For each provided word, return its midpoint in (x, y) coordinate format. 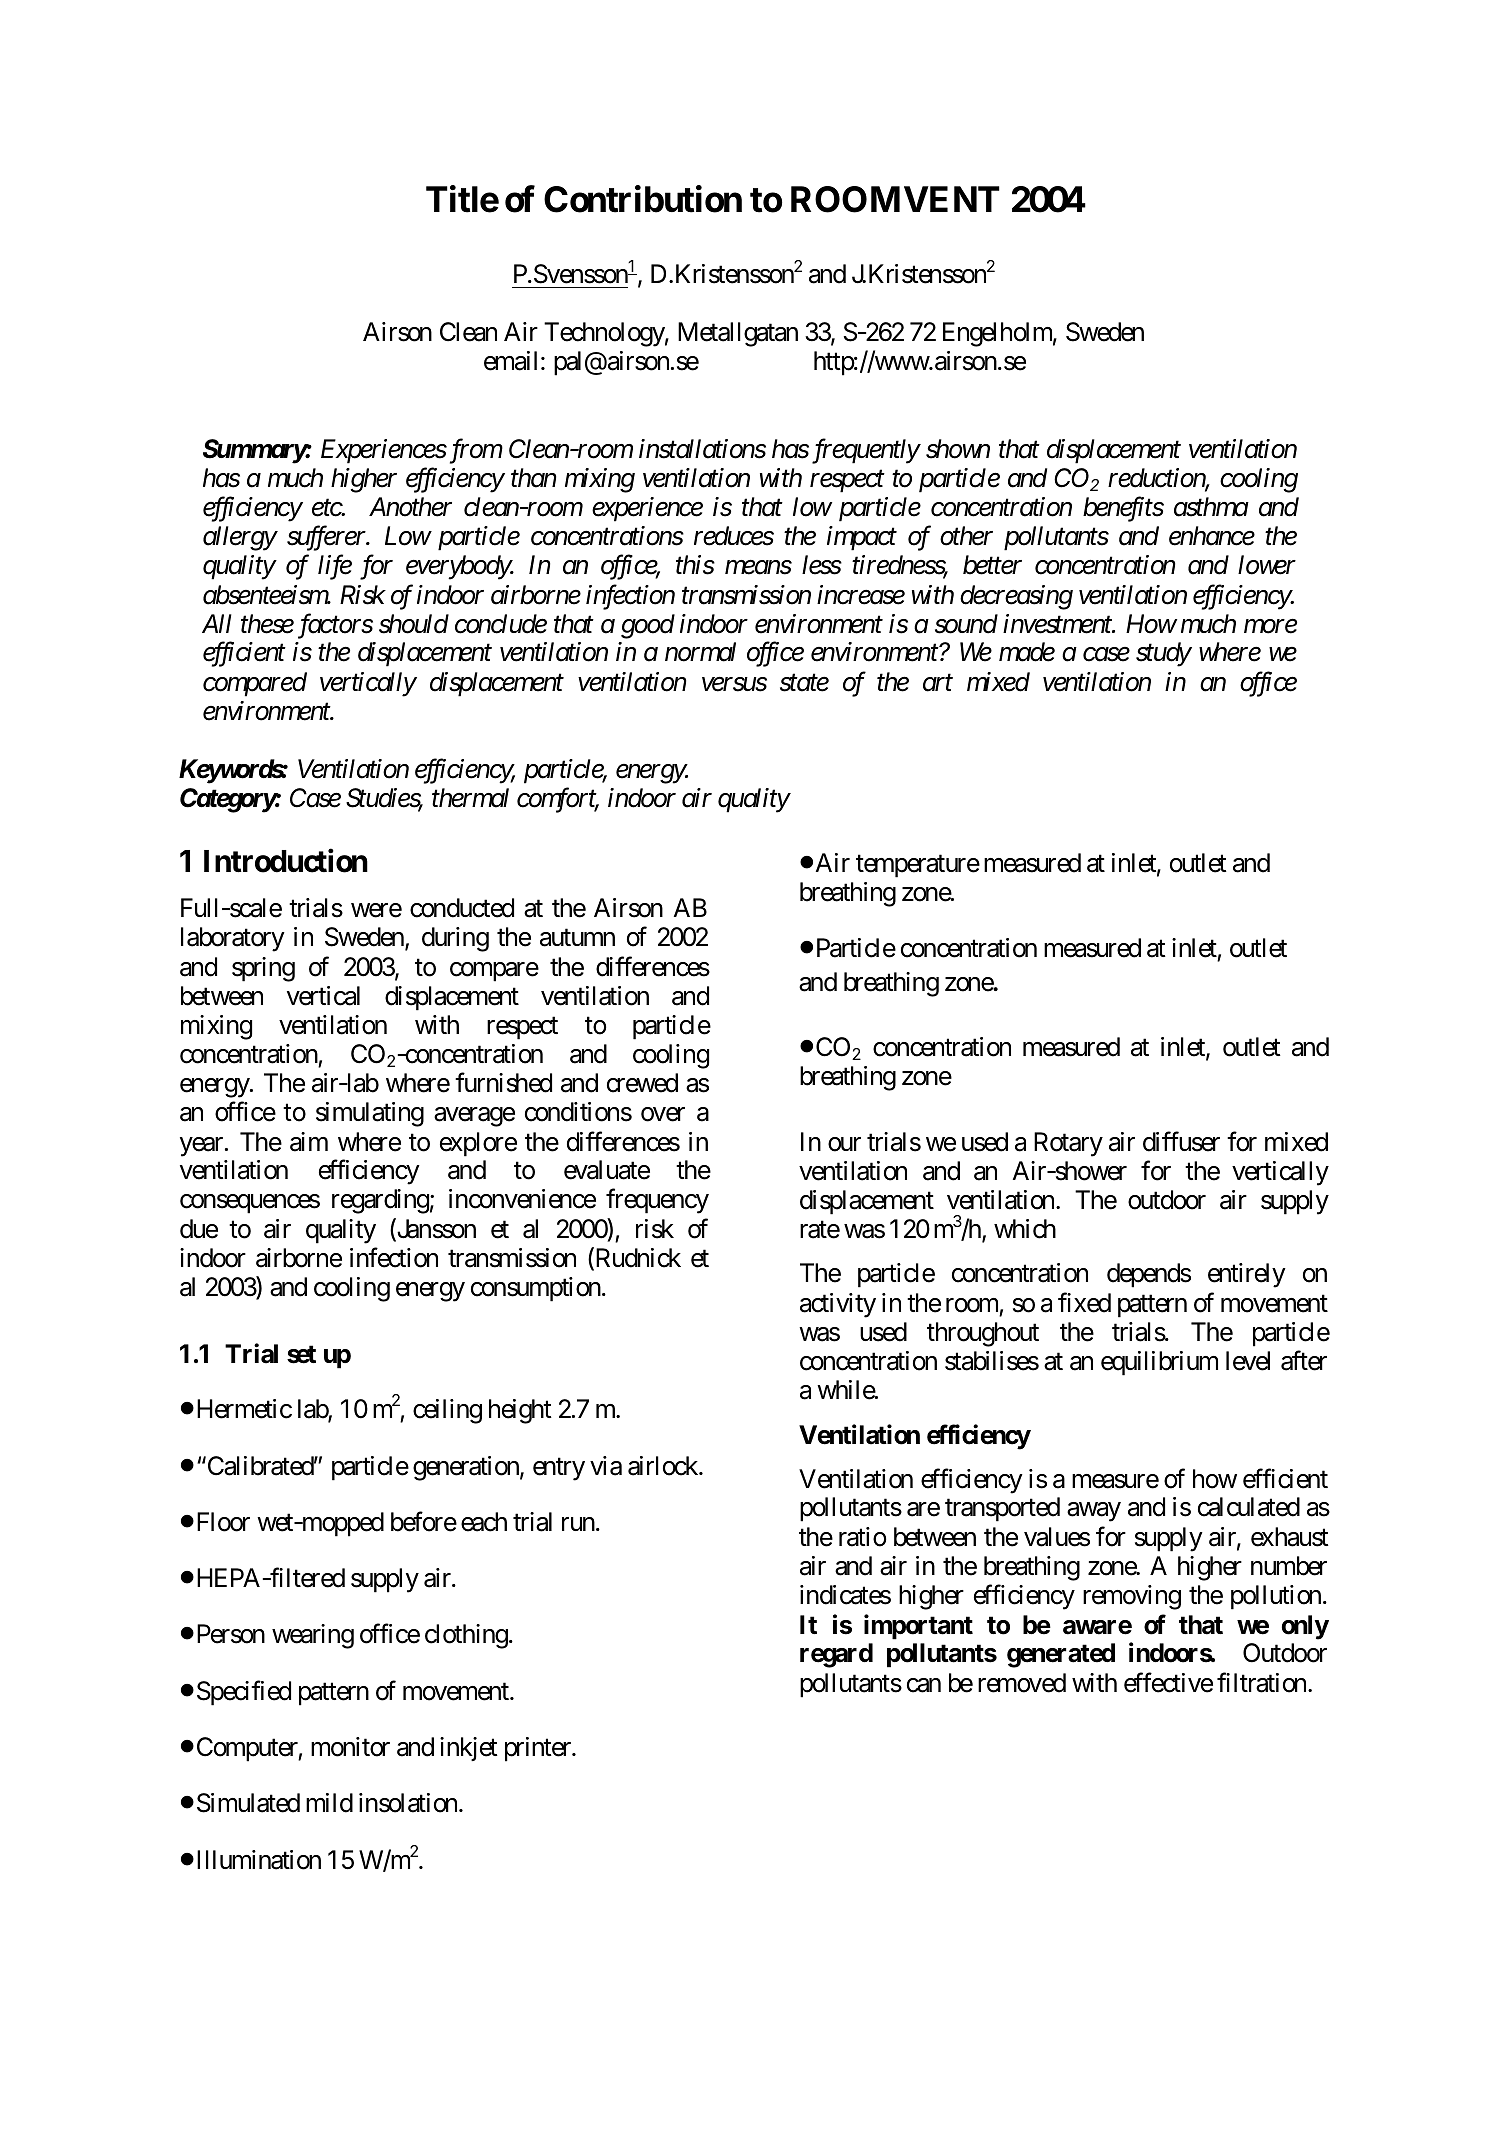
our (844, 1144)
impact (862, 539)
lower (1267, 565)
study (1163, 654)
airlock (664, 1466)
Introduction (286, 861)
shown (958, 449)
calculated (1249, 1507)
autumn (577, 938)
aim (309, 1142)
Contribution (643, 199)
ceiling (447, 1411)
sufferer (327, 538)
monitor (350, 1747)
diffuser (1181, 1141)
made (1027, 652)
